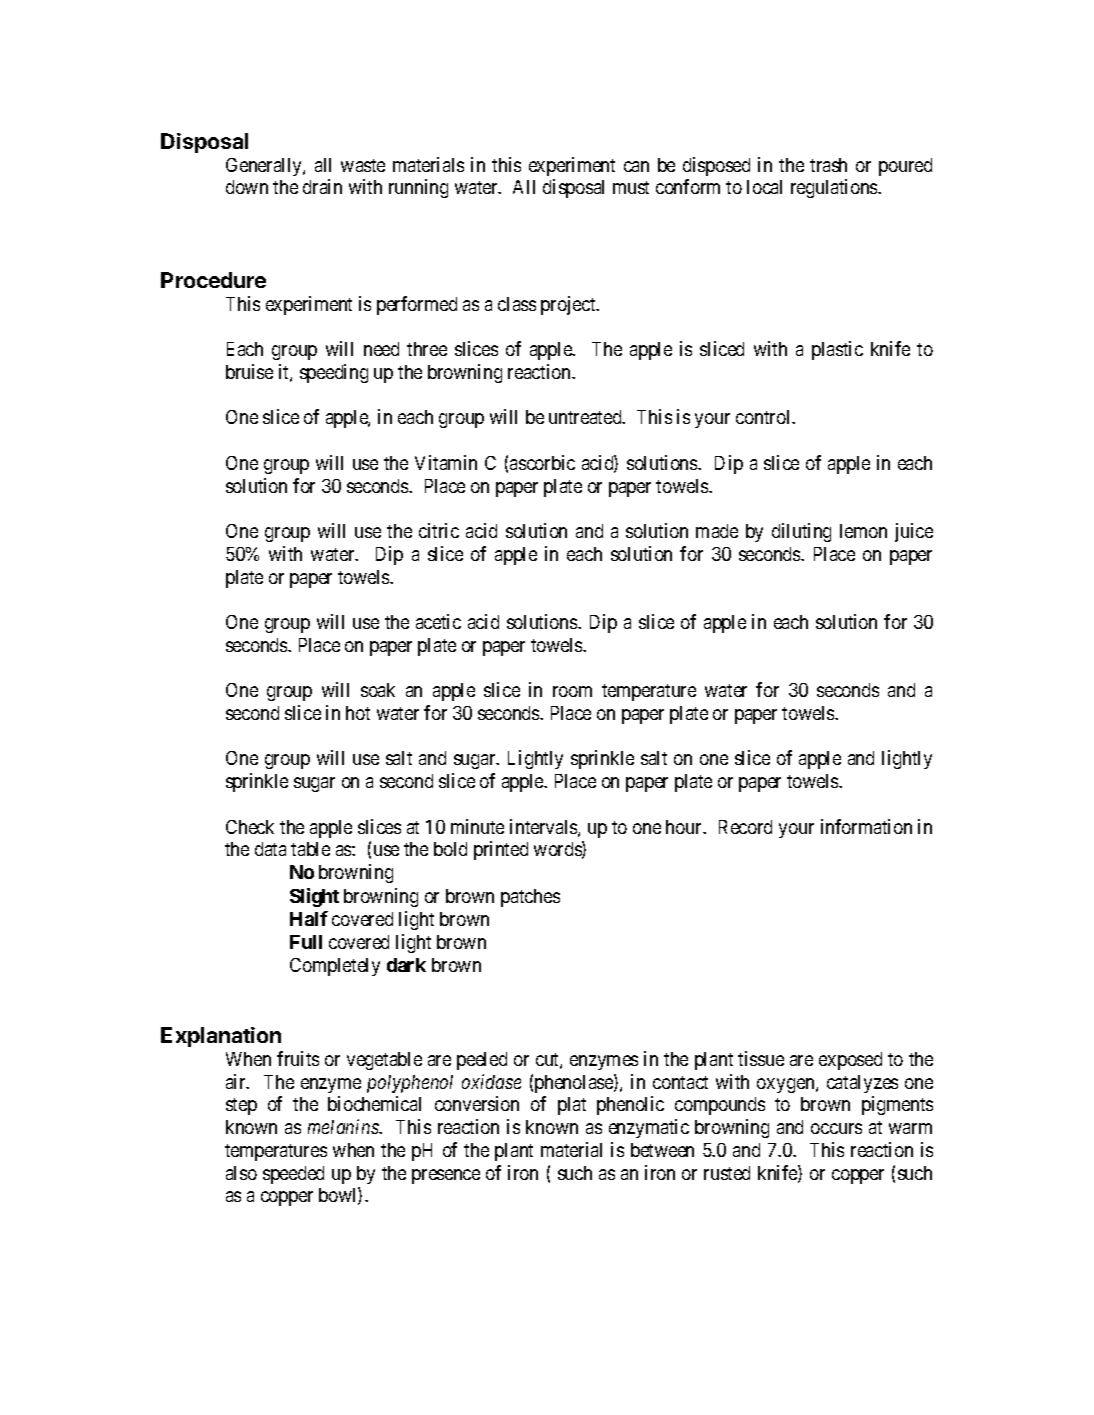 The width and height of the page is (1094, 1415). I want to click on phenolic, so click(630, 1105).
